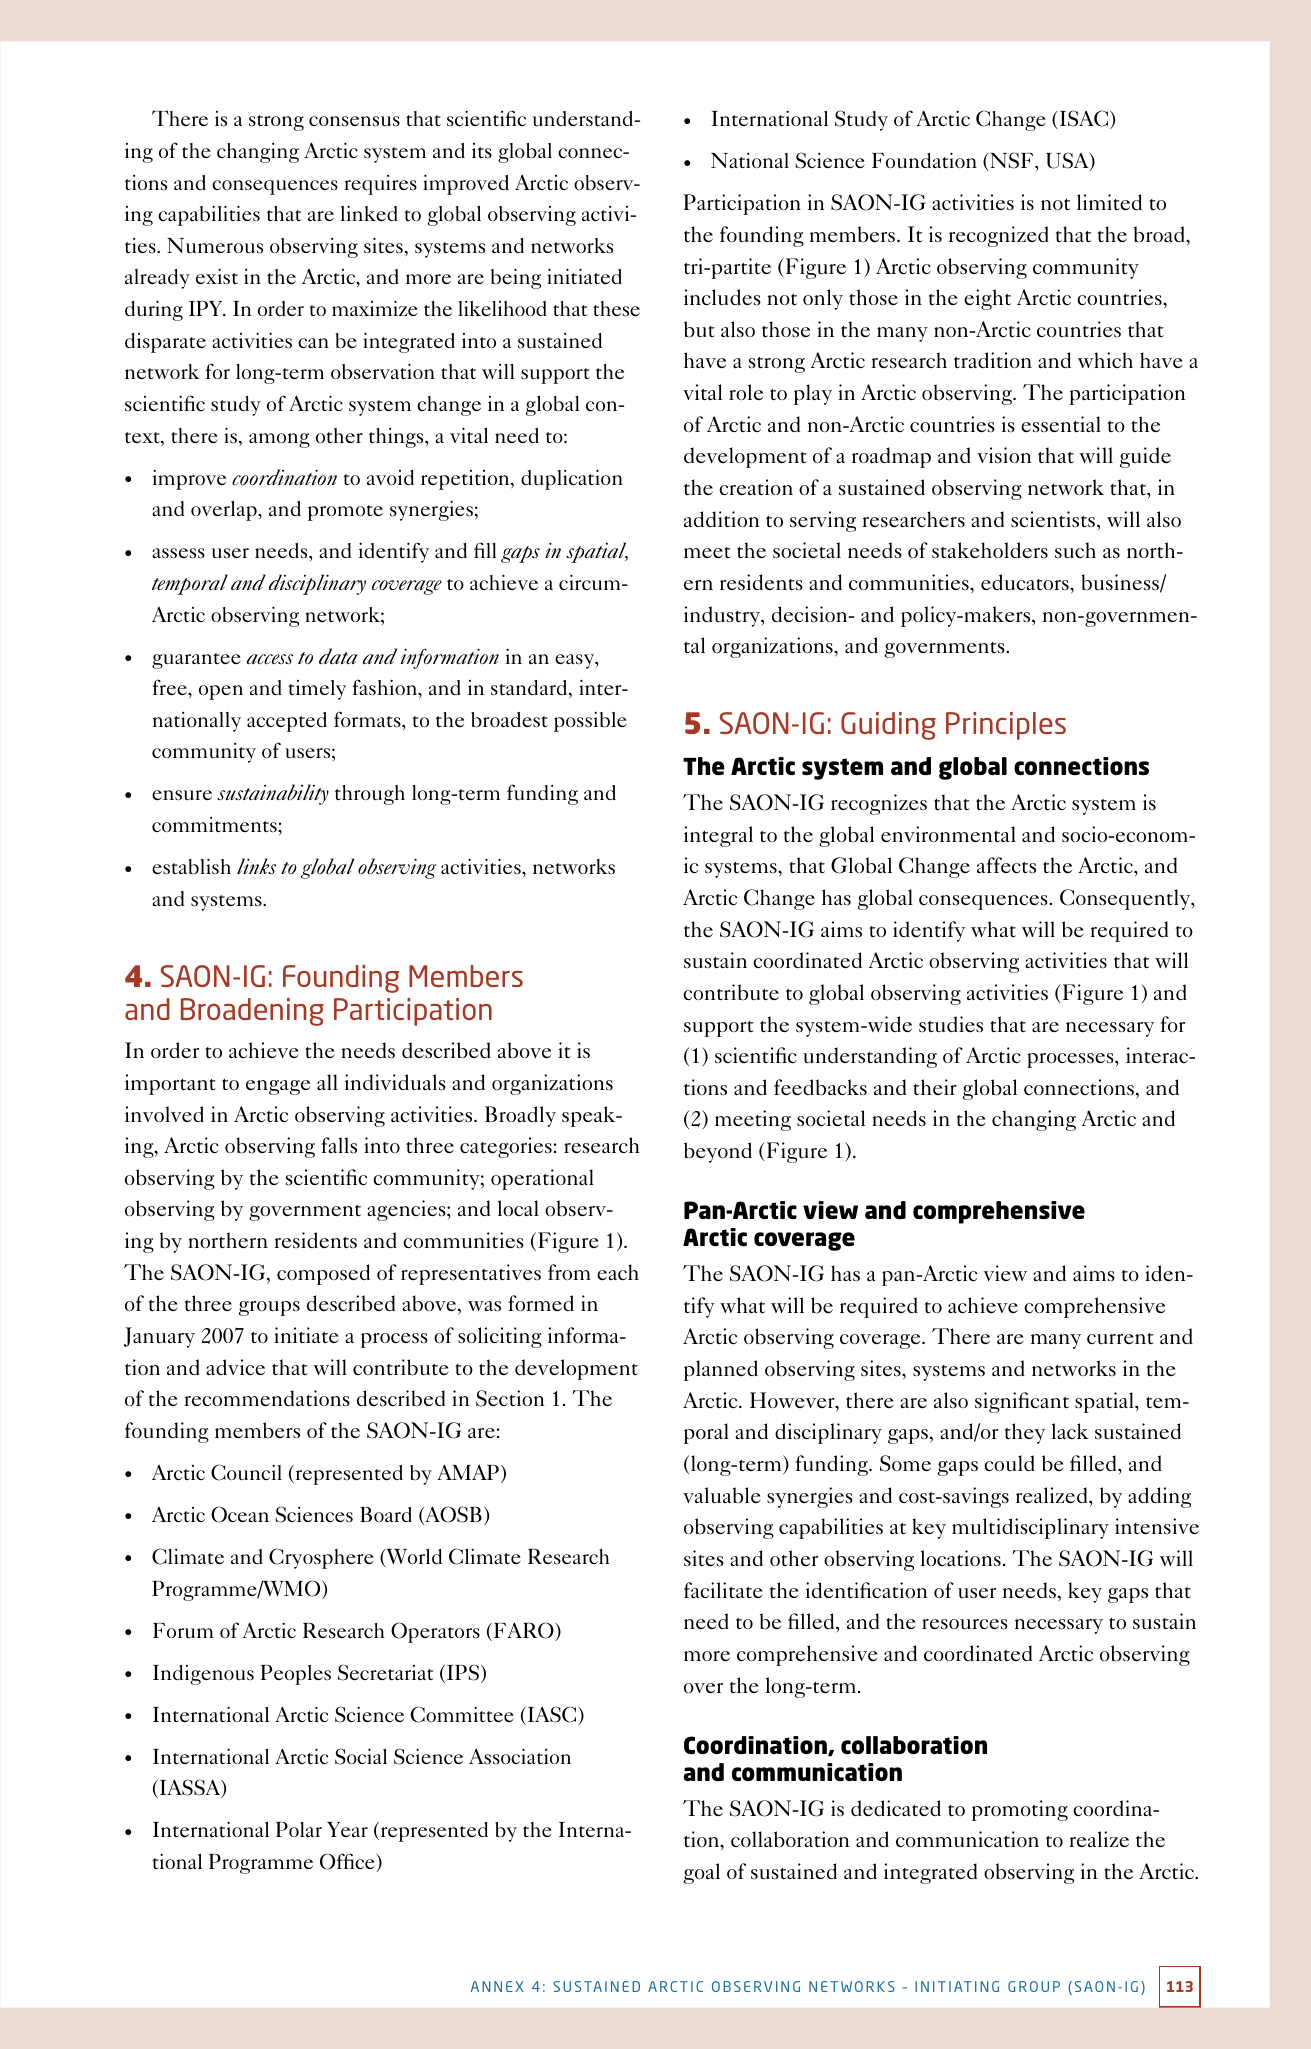  Describe the element at coordinates (270, 659) in the document. I see `access` at that location.
